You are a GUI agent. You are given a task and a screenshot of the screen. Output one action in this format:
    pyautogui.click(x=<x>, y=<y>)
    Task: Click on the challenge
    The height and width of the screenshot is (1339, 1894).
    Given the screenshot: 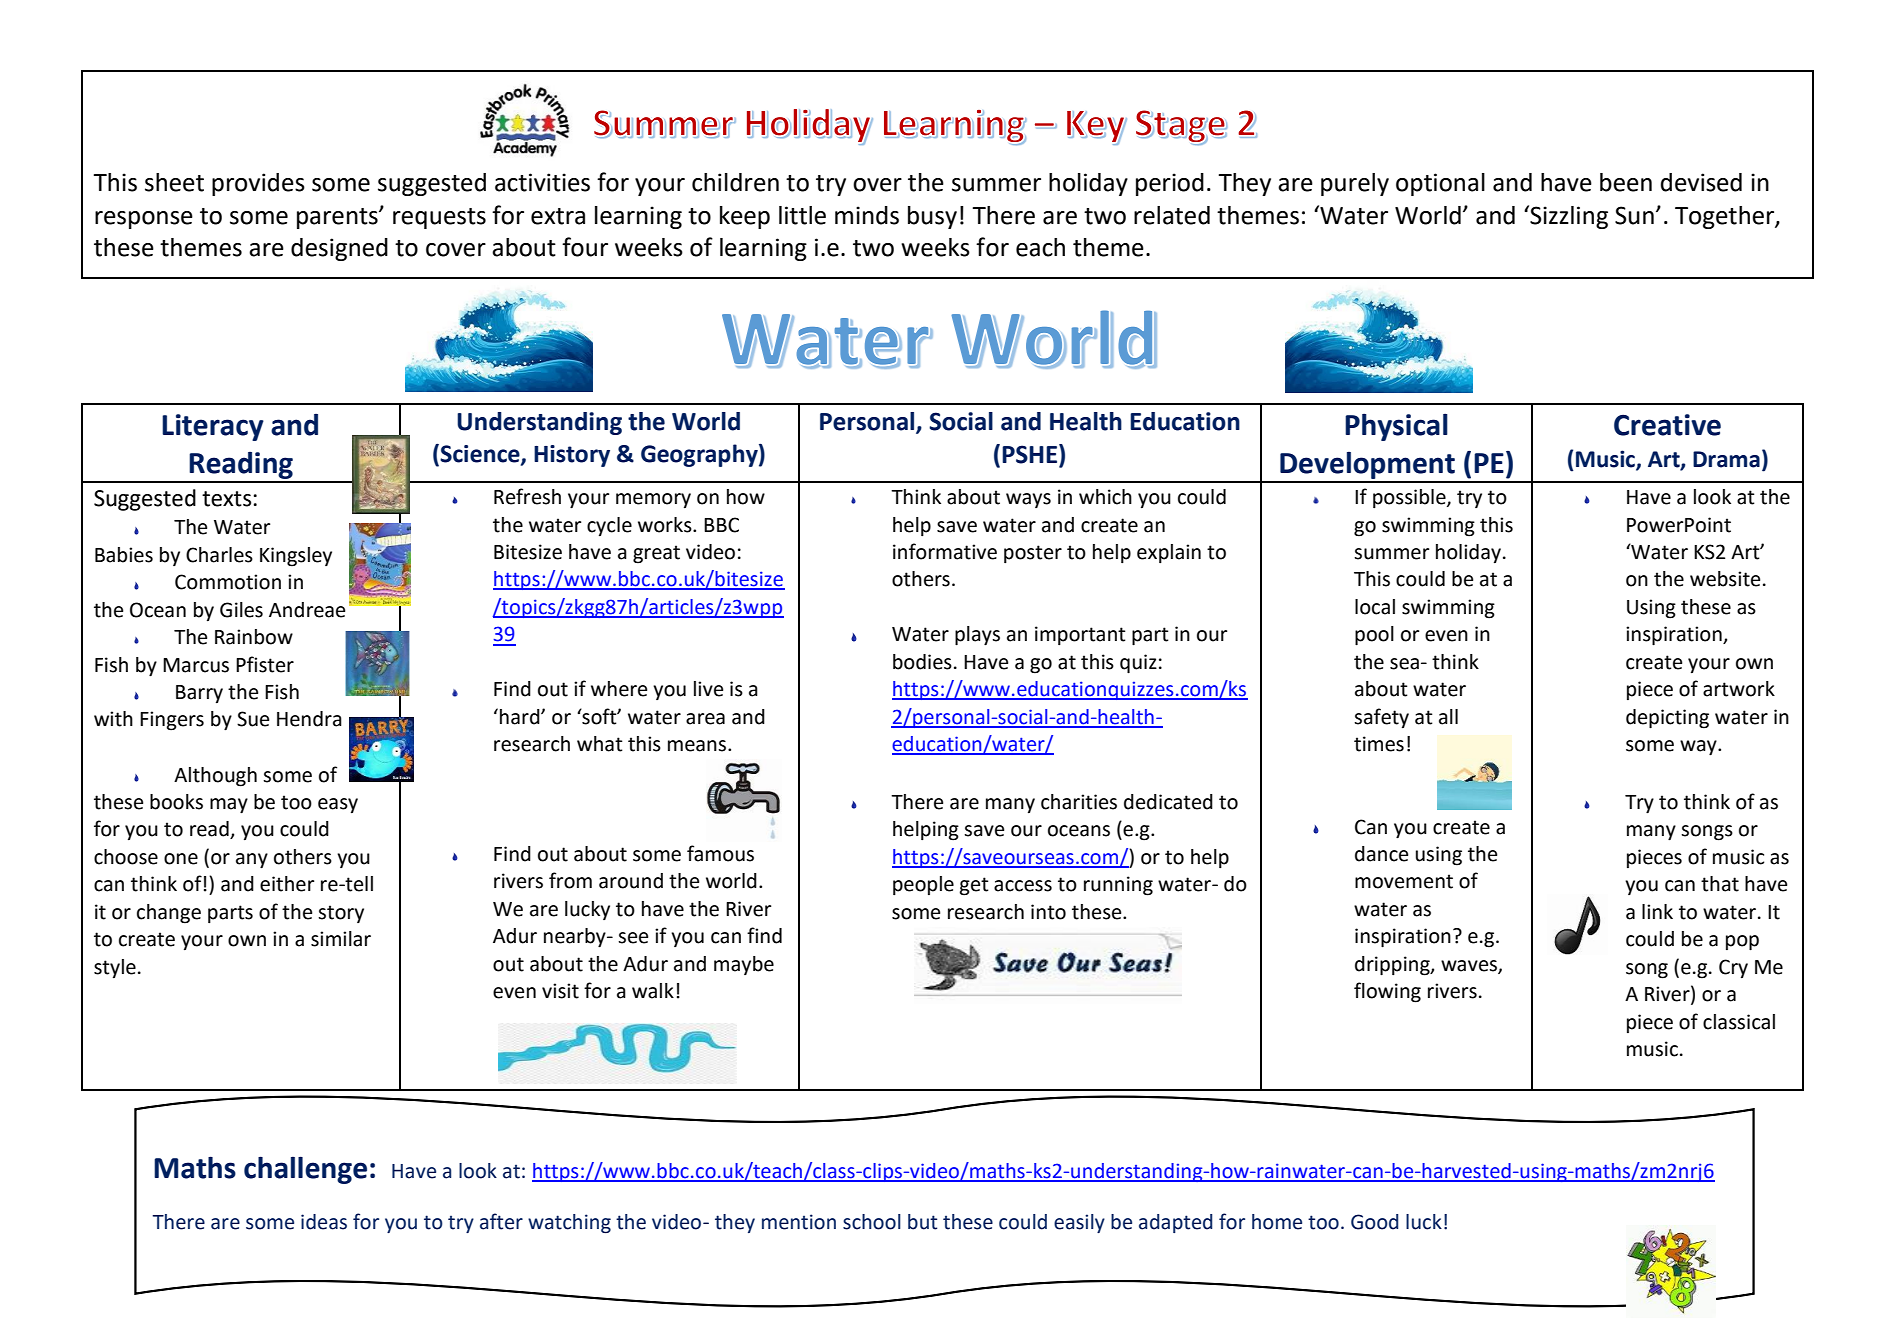 What is the action you would take?
    pyautogui.click(x=305, y=1170)
